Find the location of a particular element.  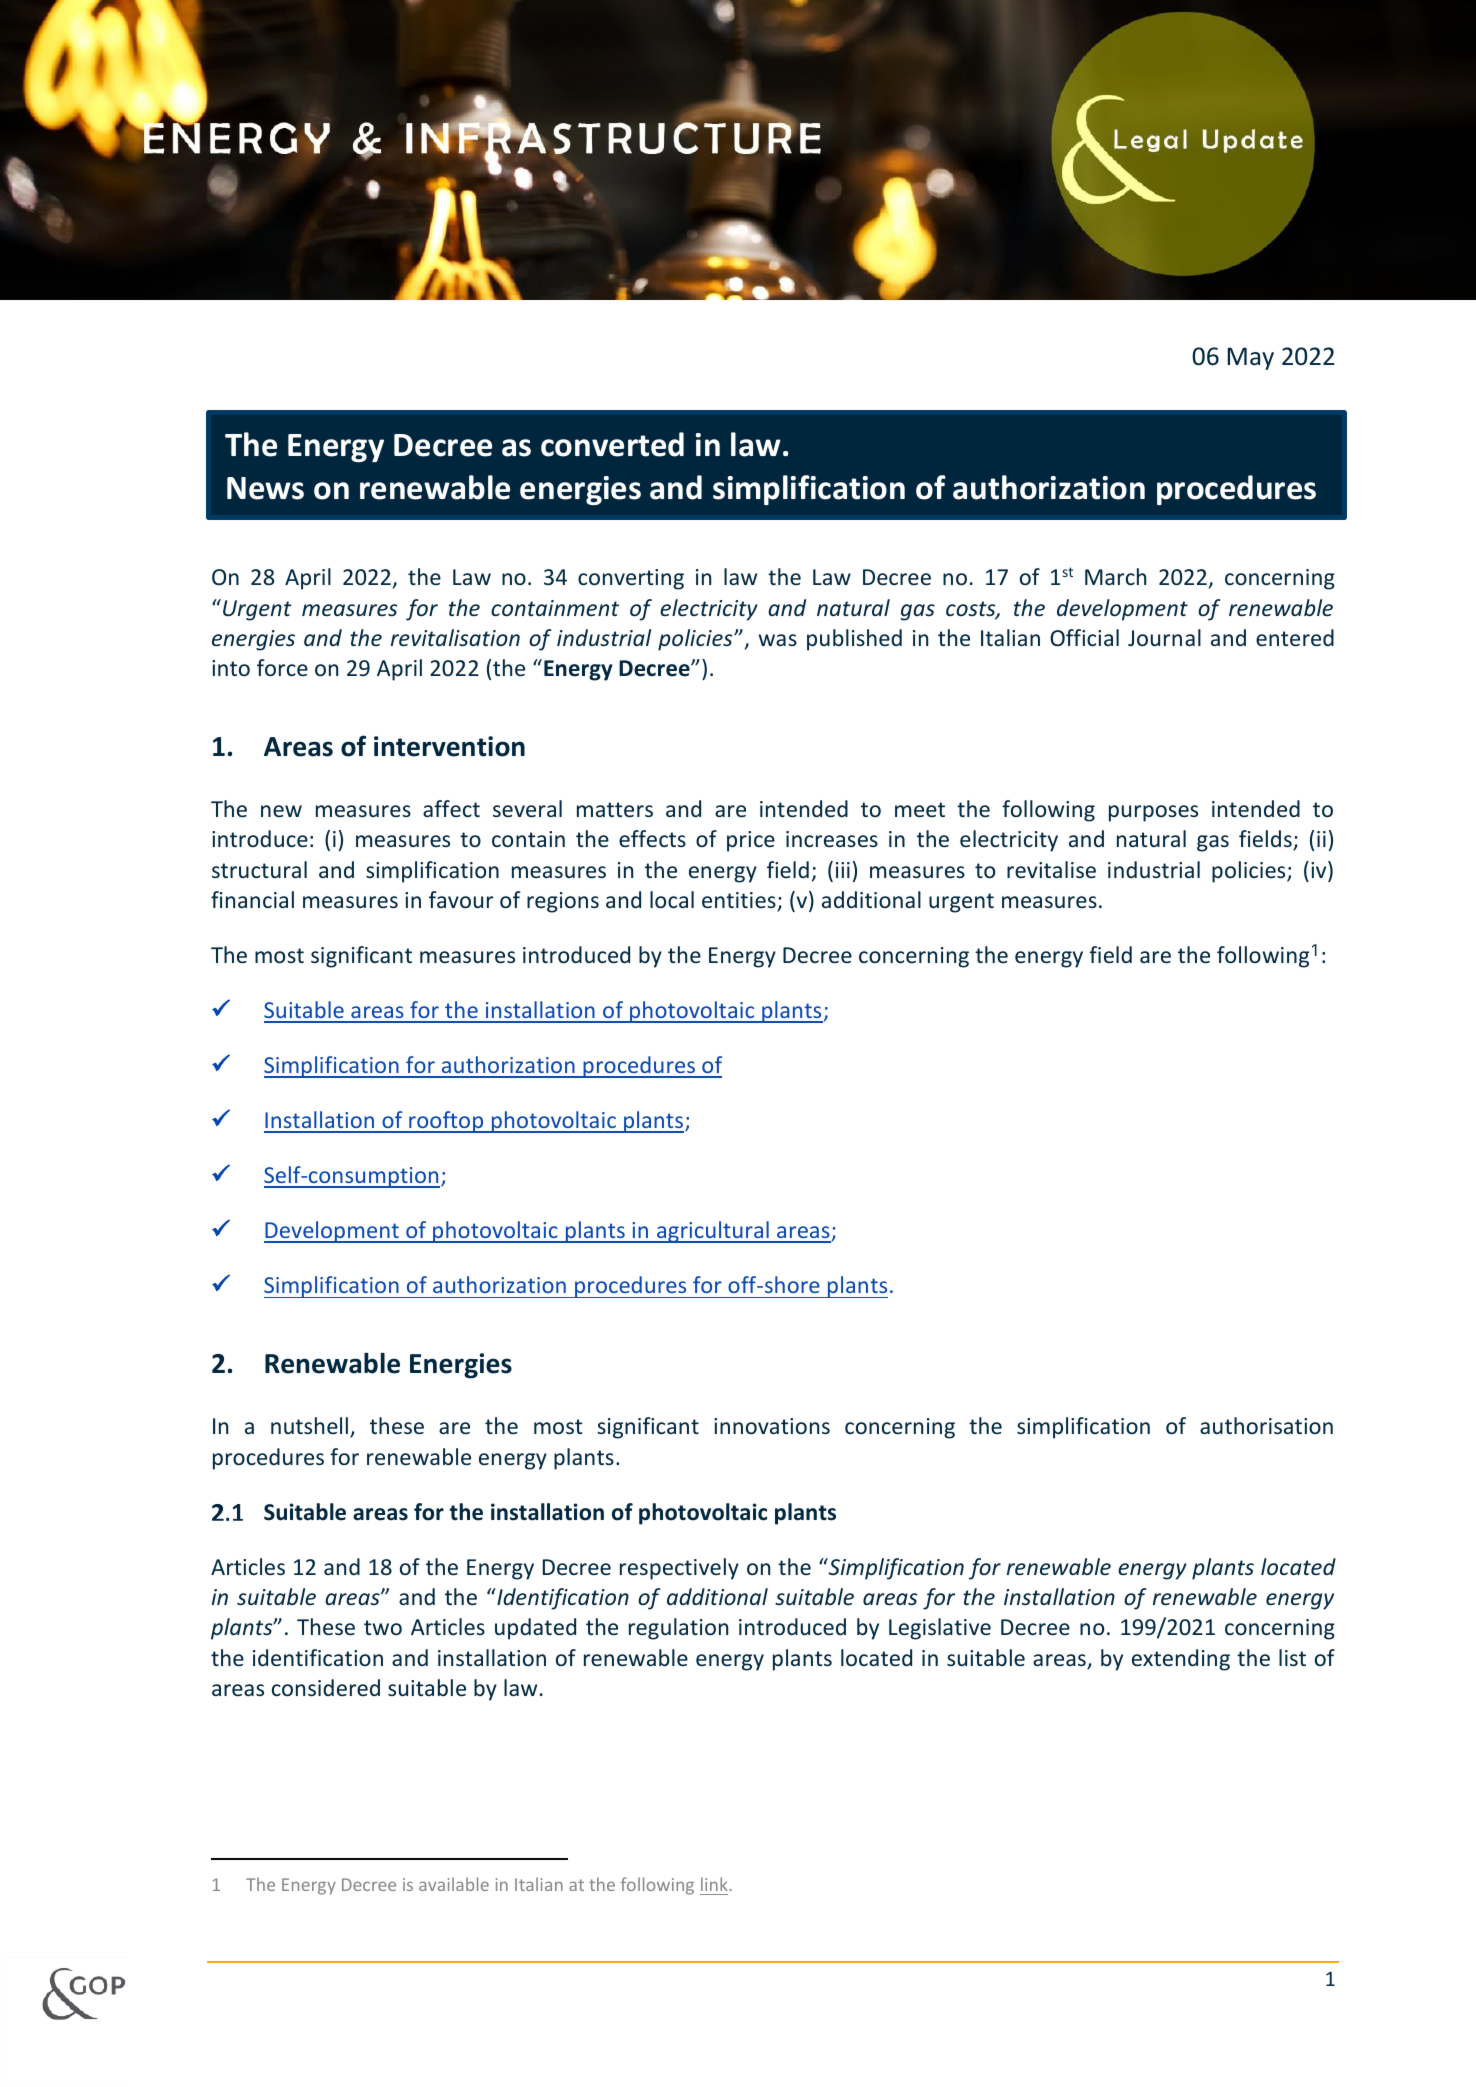

innovations is located at coordinates (772, 1426).
